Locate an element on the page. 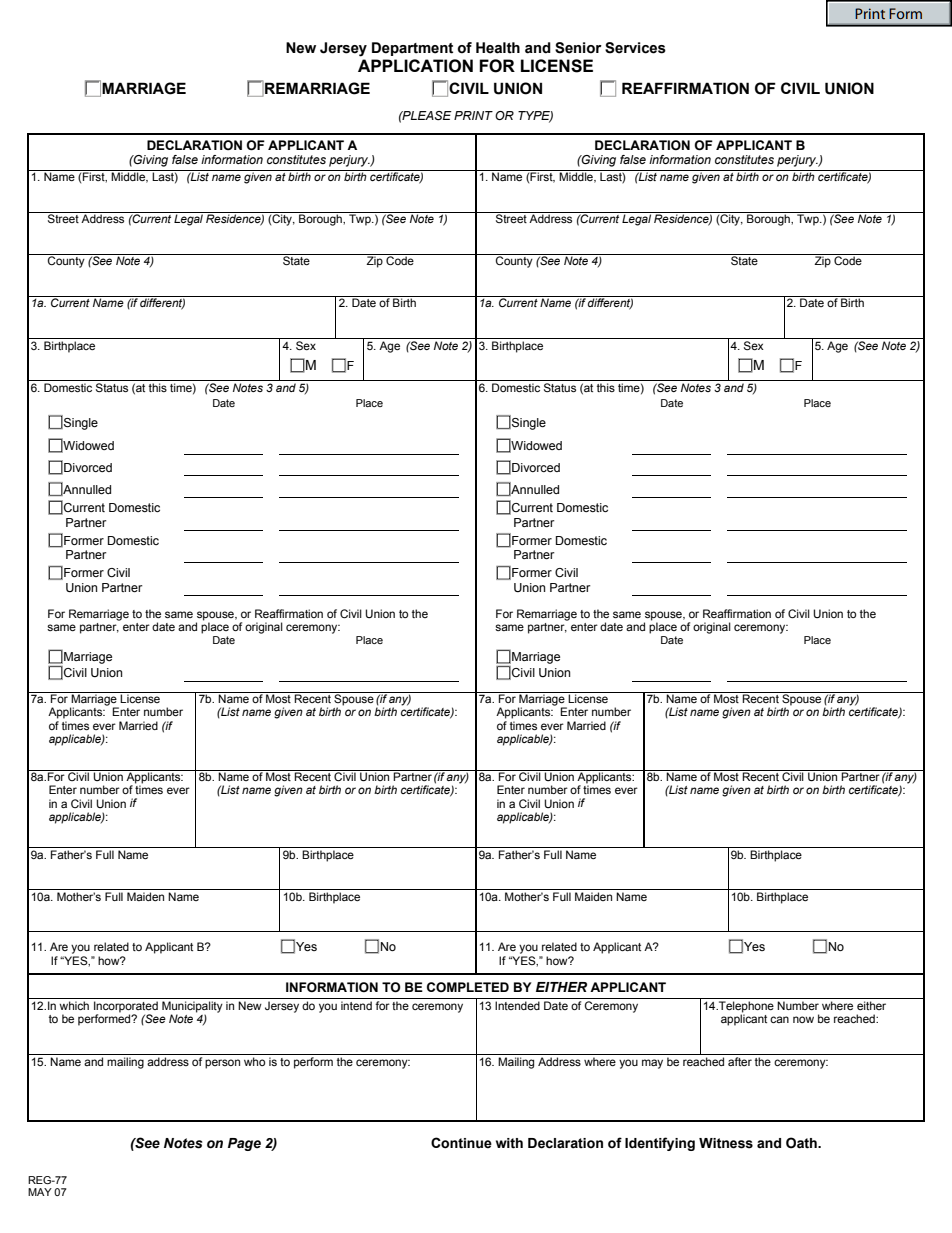  Services is located at coordinates (635, 48).
